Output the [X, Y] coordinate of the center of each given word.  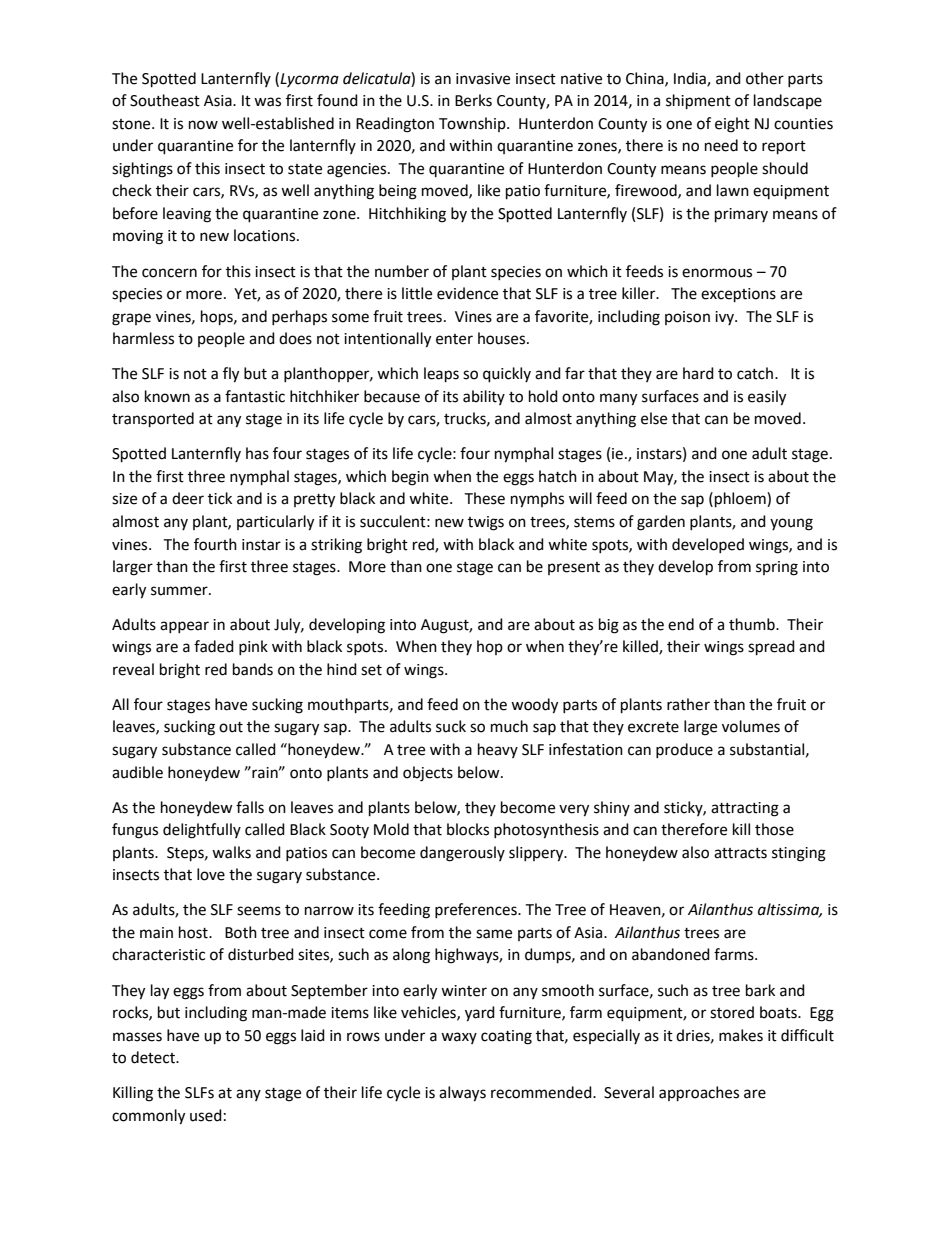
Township [473, 124]
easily [767, 398]
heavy [498, 750]
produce [684, 750]
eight [732, 125]
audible [137, 772]
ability [484, 397]
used [206, 1115]
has [257, 453]
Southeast [165, 100]
